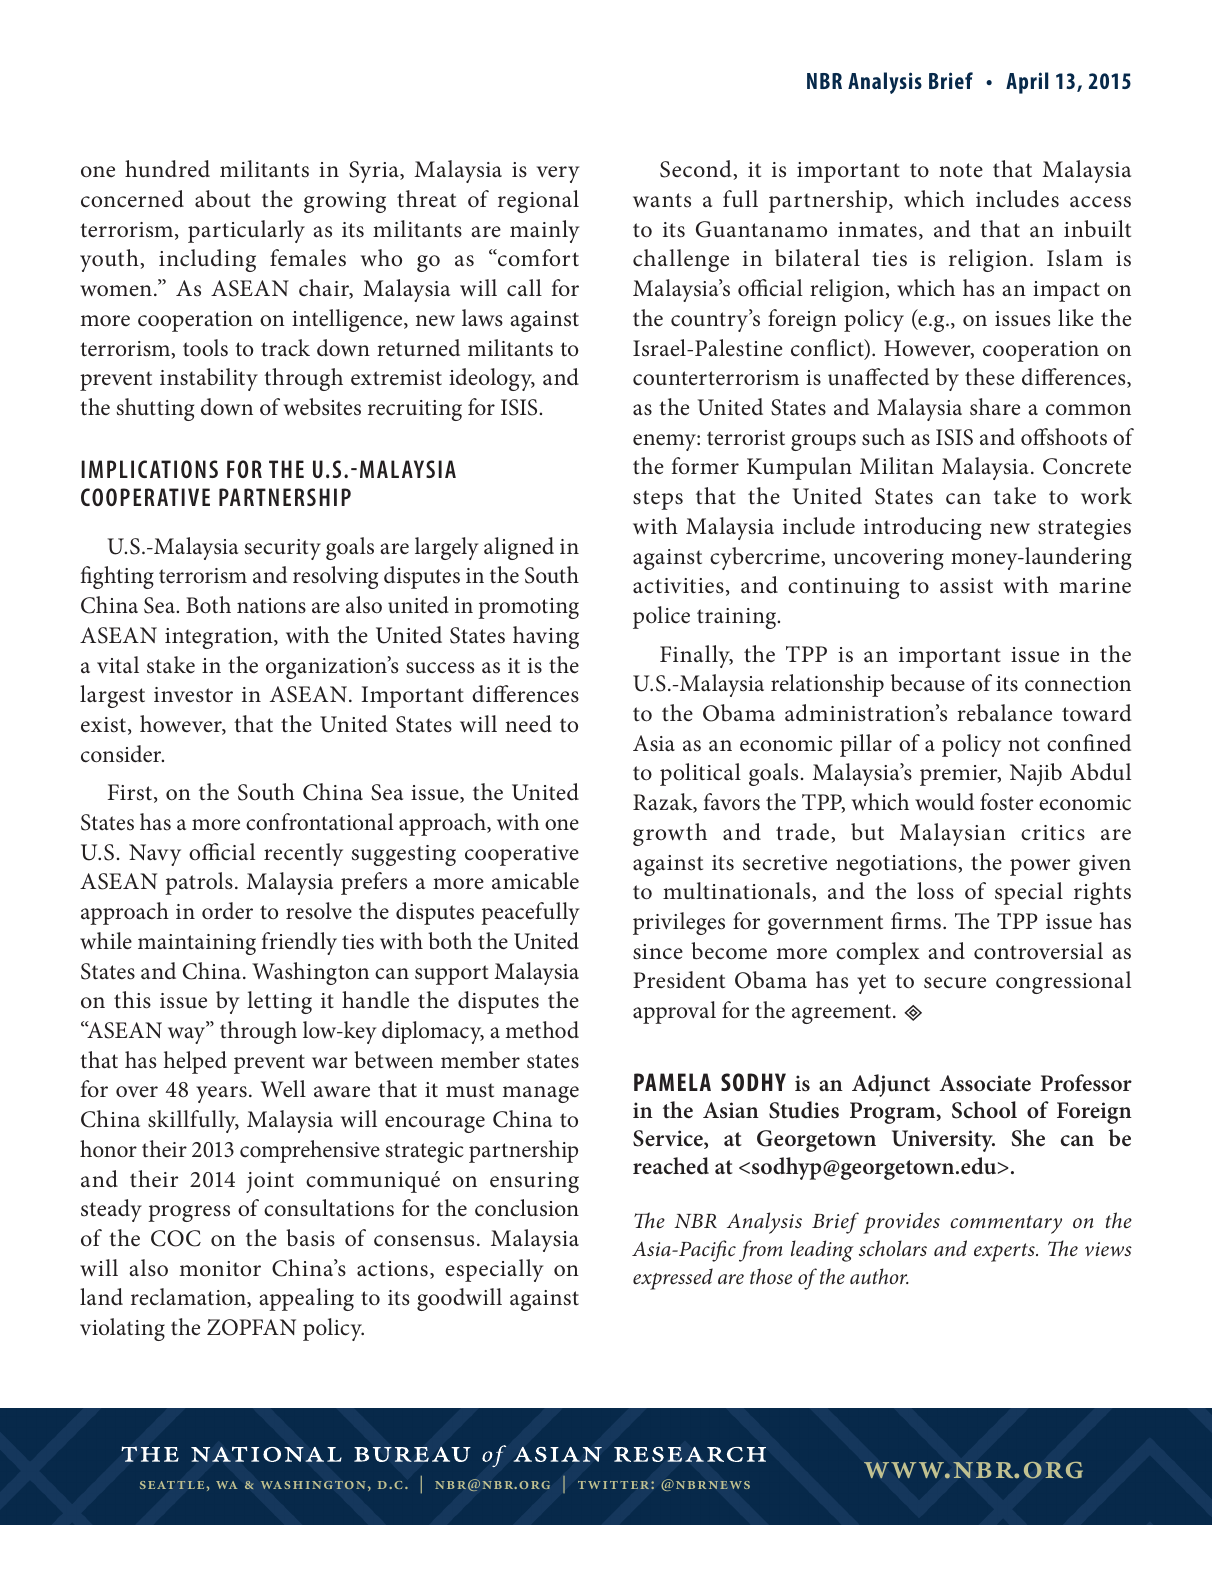 The height and width of the image is (1569, 1212). What do you see at coordinates (935, 891) in the image?
I see `loss` at bounding box center [935, 891].
